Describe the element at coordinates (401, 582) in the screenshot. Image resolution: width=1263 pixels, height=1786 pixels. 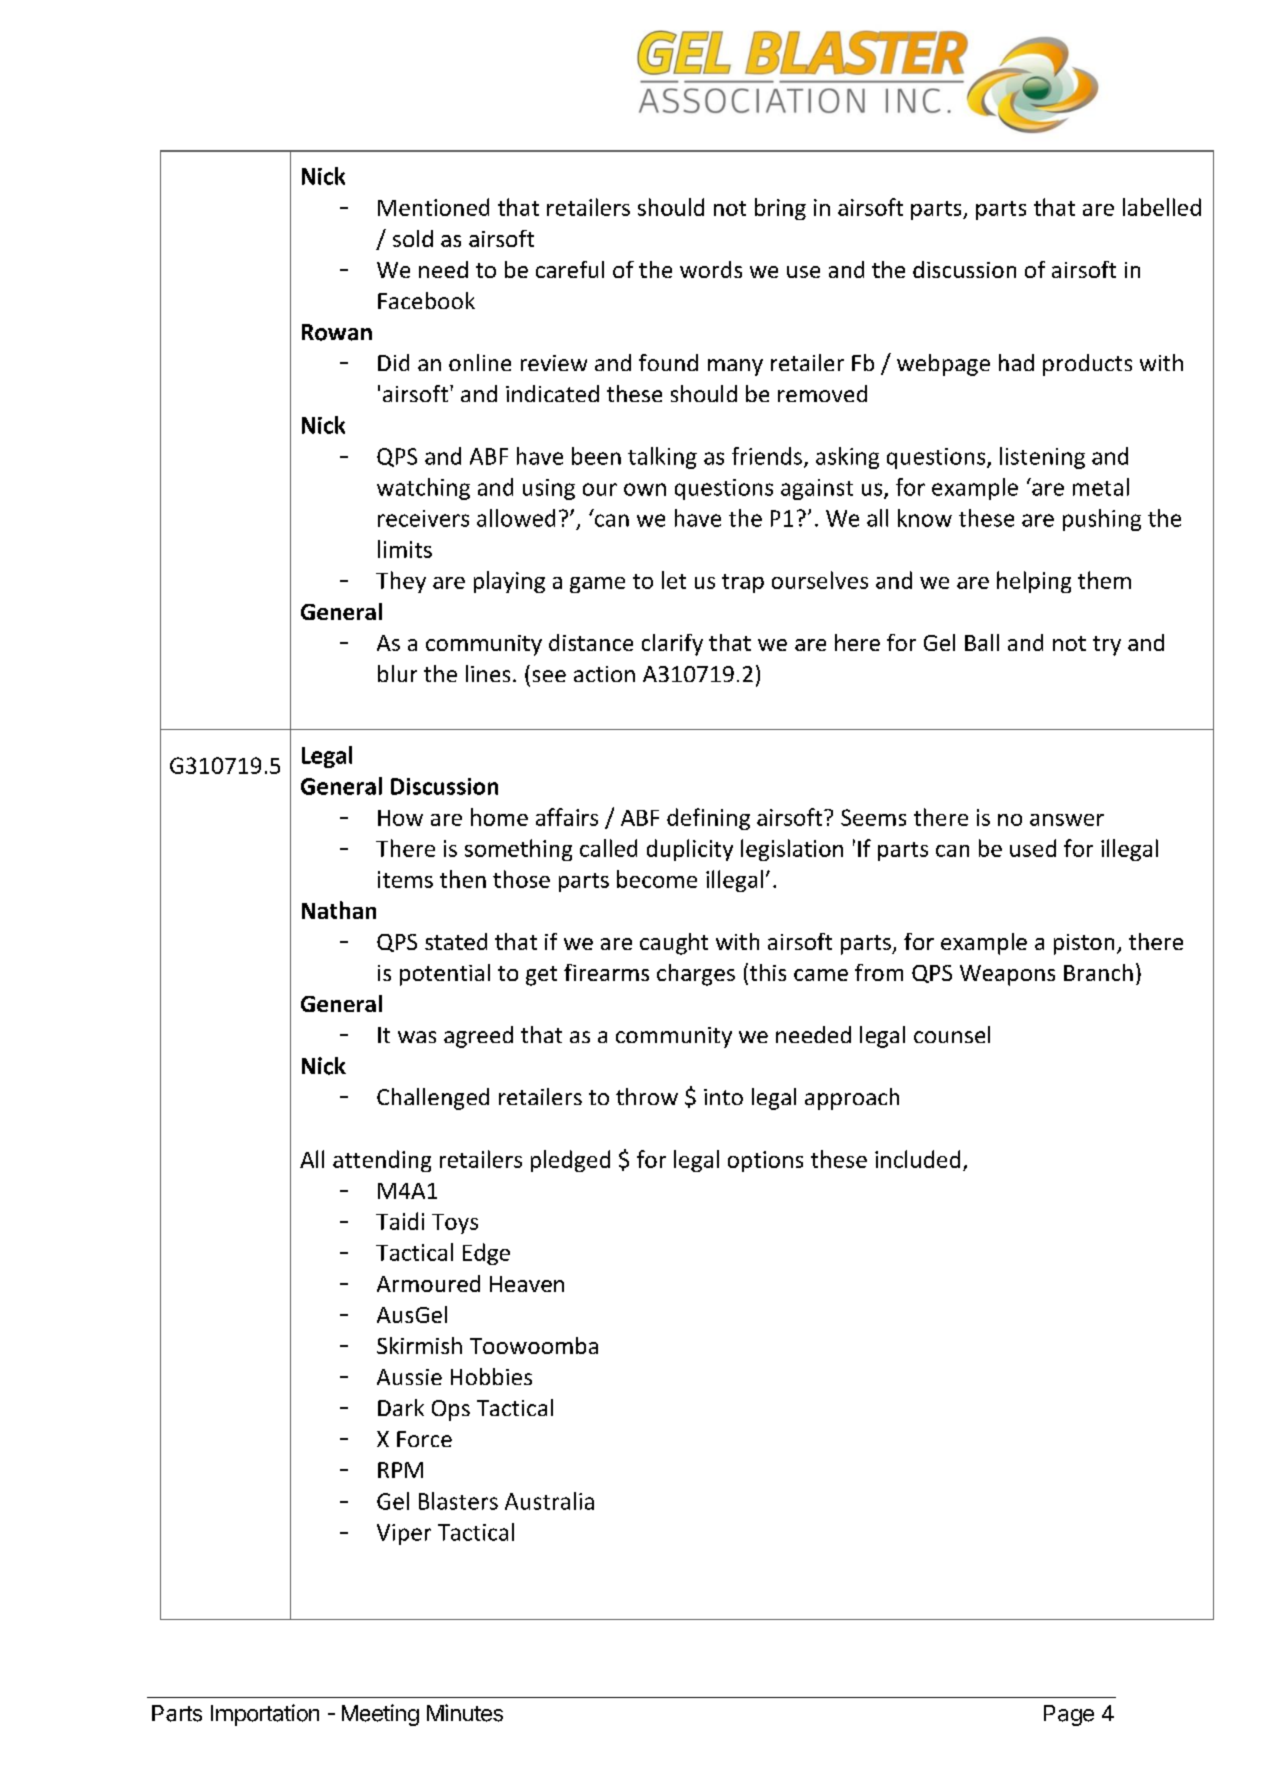
I see `They` at that location.
